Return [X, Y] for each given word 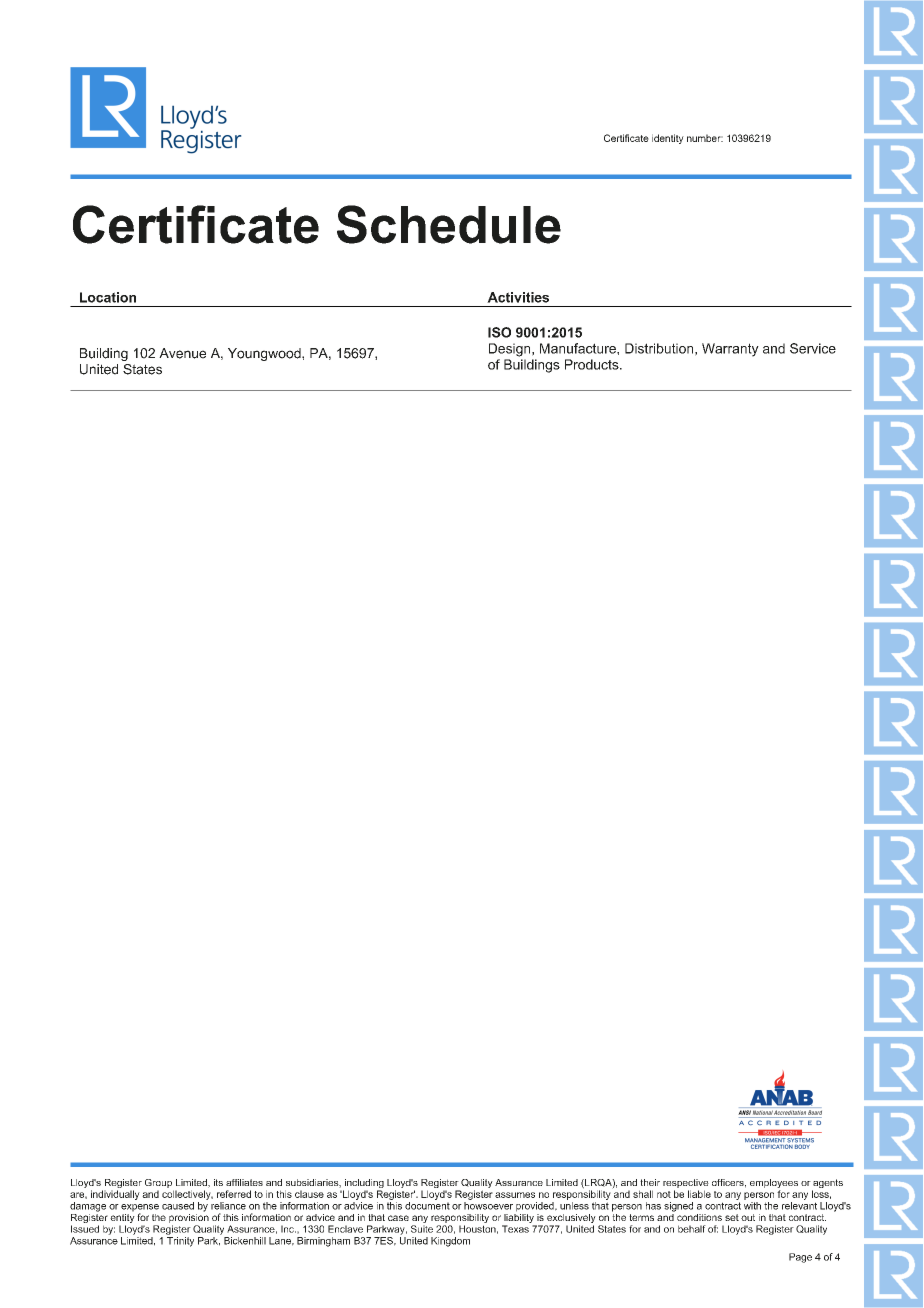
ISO [499, 332]
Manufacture [579, 348]
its [218, 1182]
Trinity [180, 1240]
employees [774, 1185]
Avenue [182, 353]
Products [593, 364]
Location [108, 297]
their [650, 1182]
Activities [518, 297]
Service [813, 348]
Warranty [730, 350]
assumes [515, 1195]
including [363, 1185]
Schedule [449, 224]
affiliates [244, 1182]
